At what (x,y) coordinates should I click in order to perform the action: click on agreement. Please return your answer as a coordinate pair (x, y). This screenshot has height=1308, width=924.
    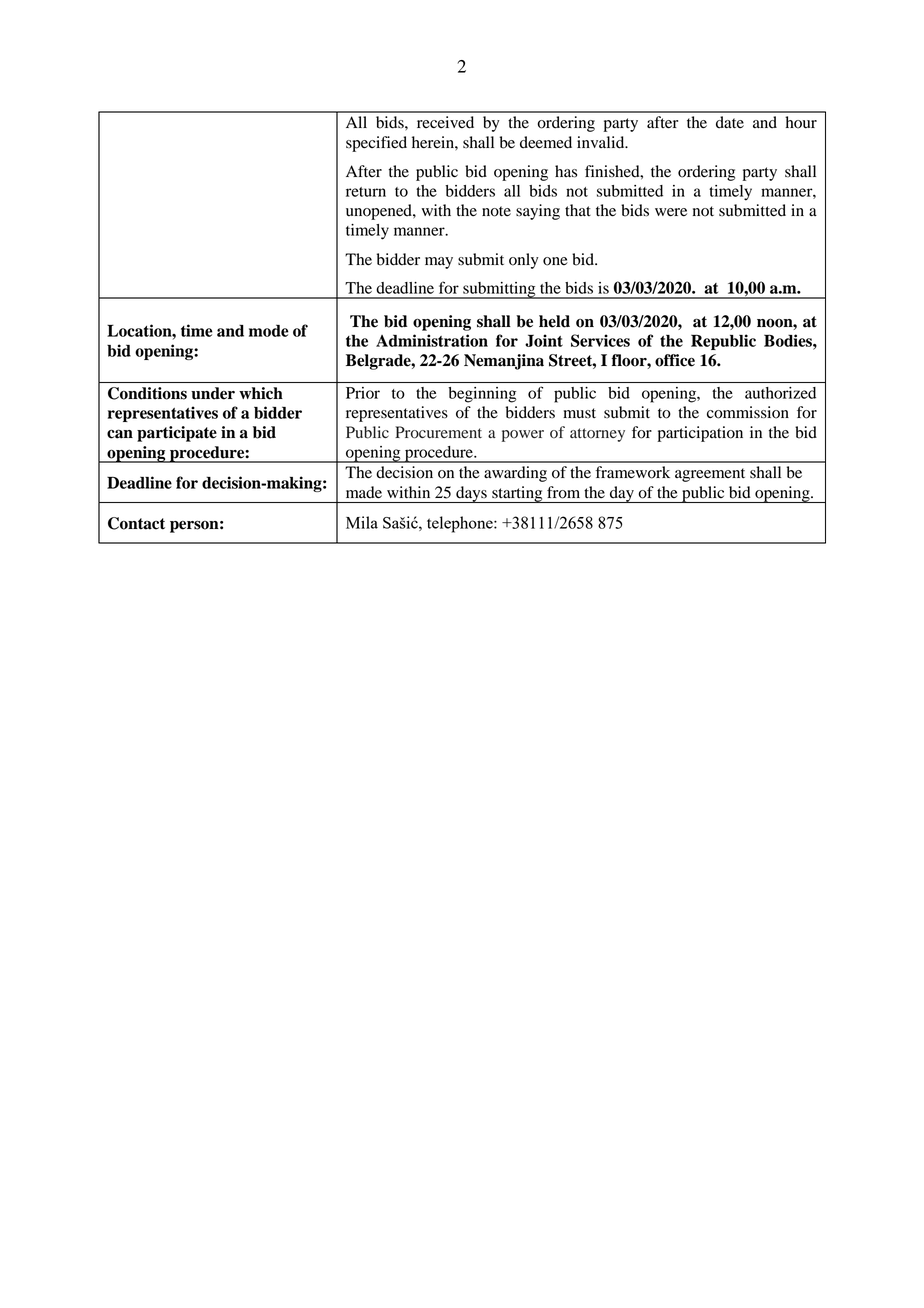
    Looking at the image, I should click on (710, 475).
